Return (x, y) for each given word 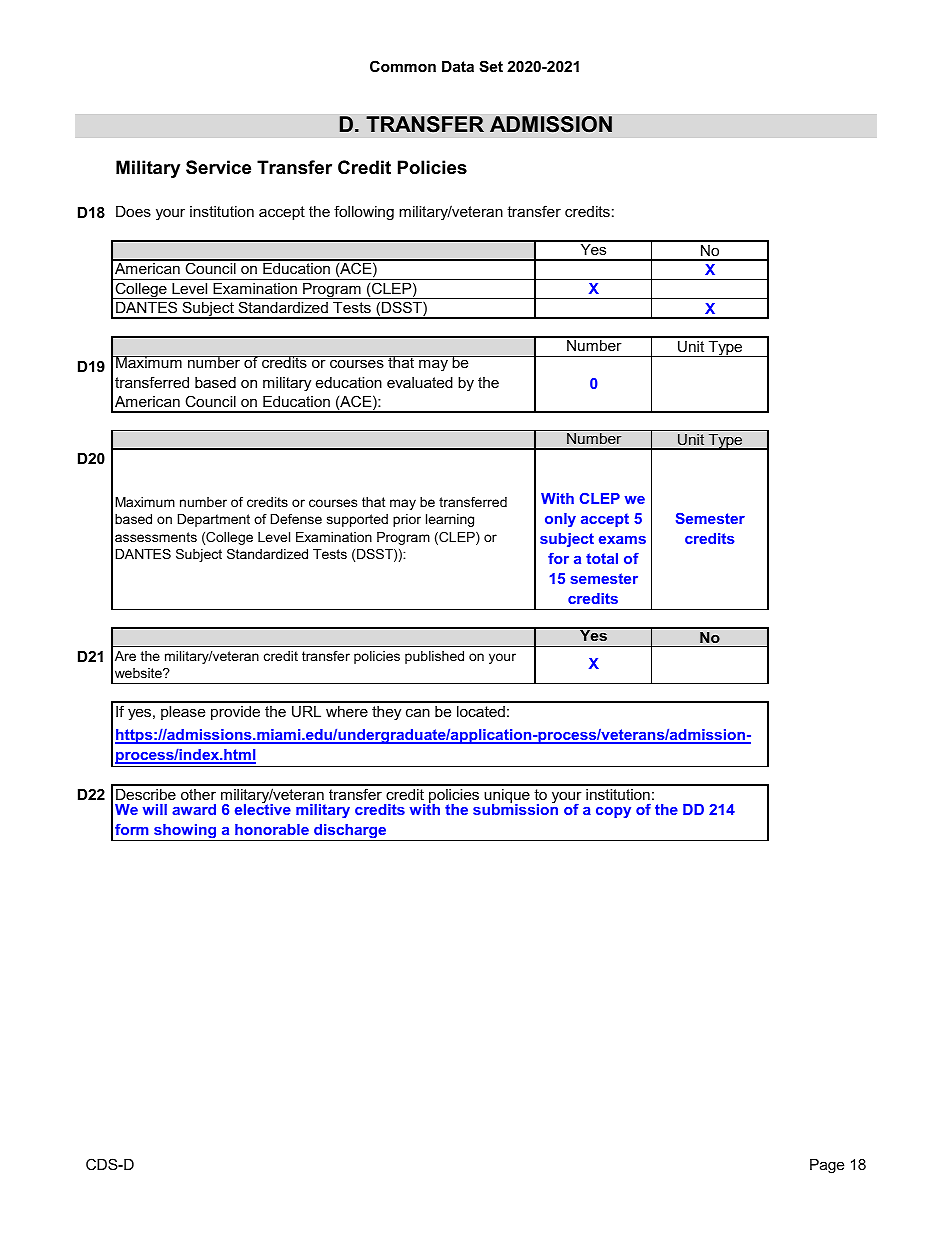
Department (214, 520)
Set (491, 66)
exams (622, 540)
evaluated (420, 382)
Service (218, 167)
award (194, 809)
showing (185, 832)
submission (515, 808)
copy (613, 812)
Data (458, 66)
